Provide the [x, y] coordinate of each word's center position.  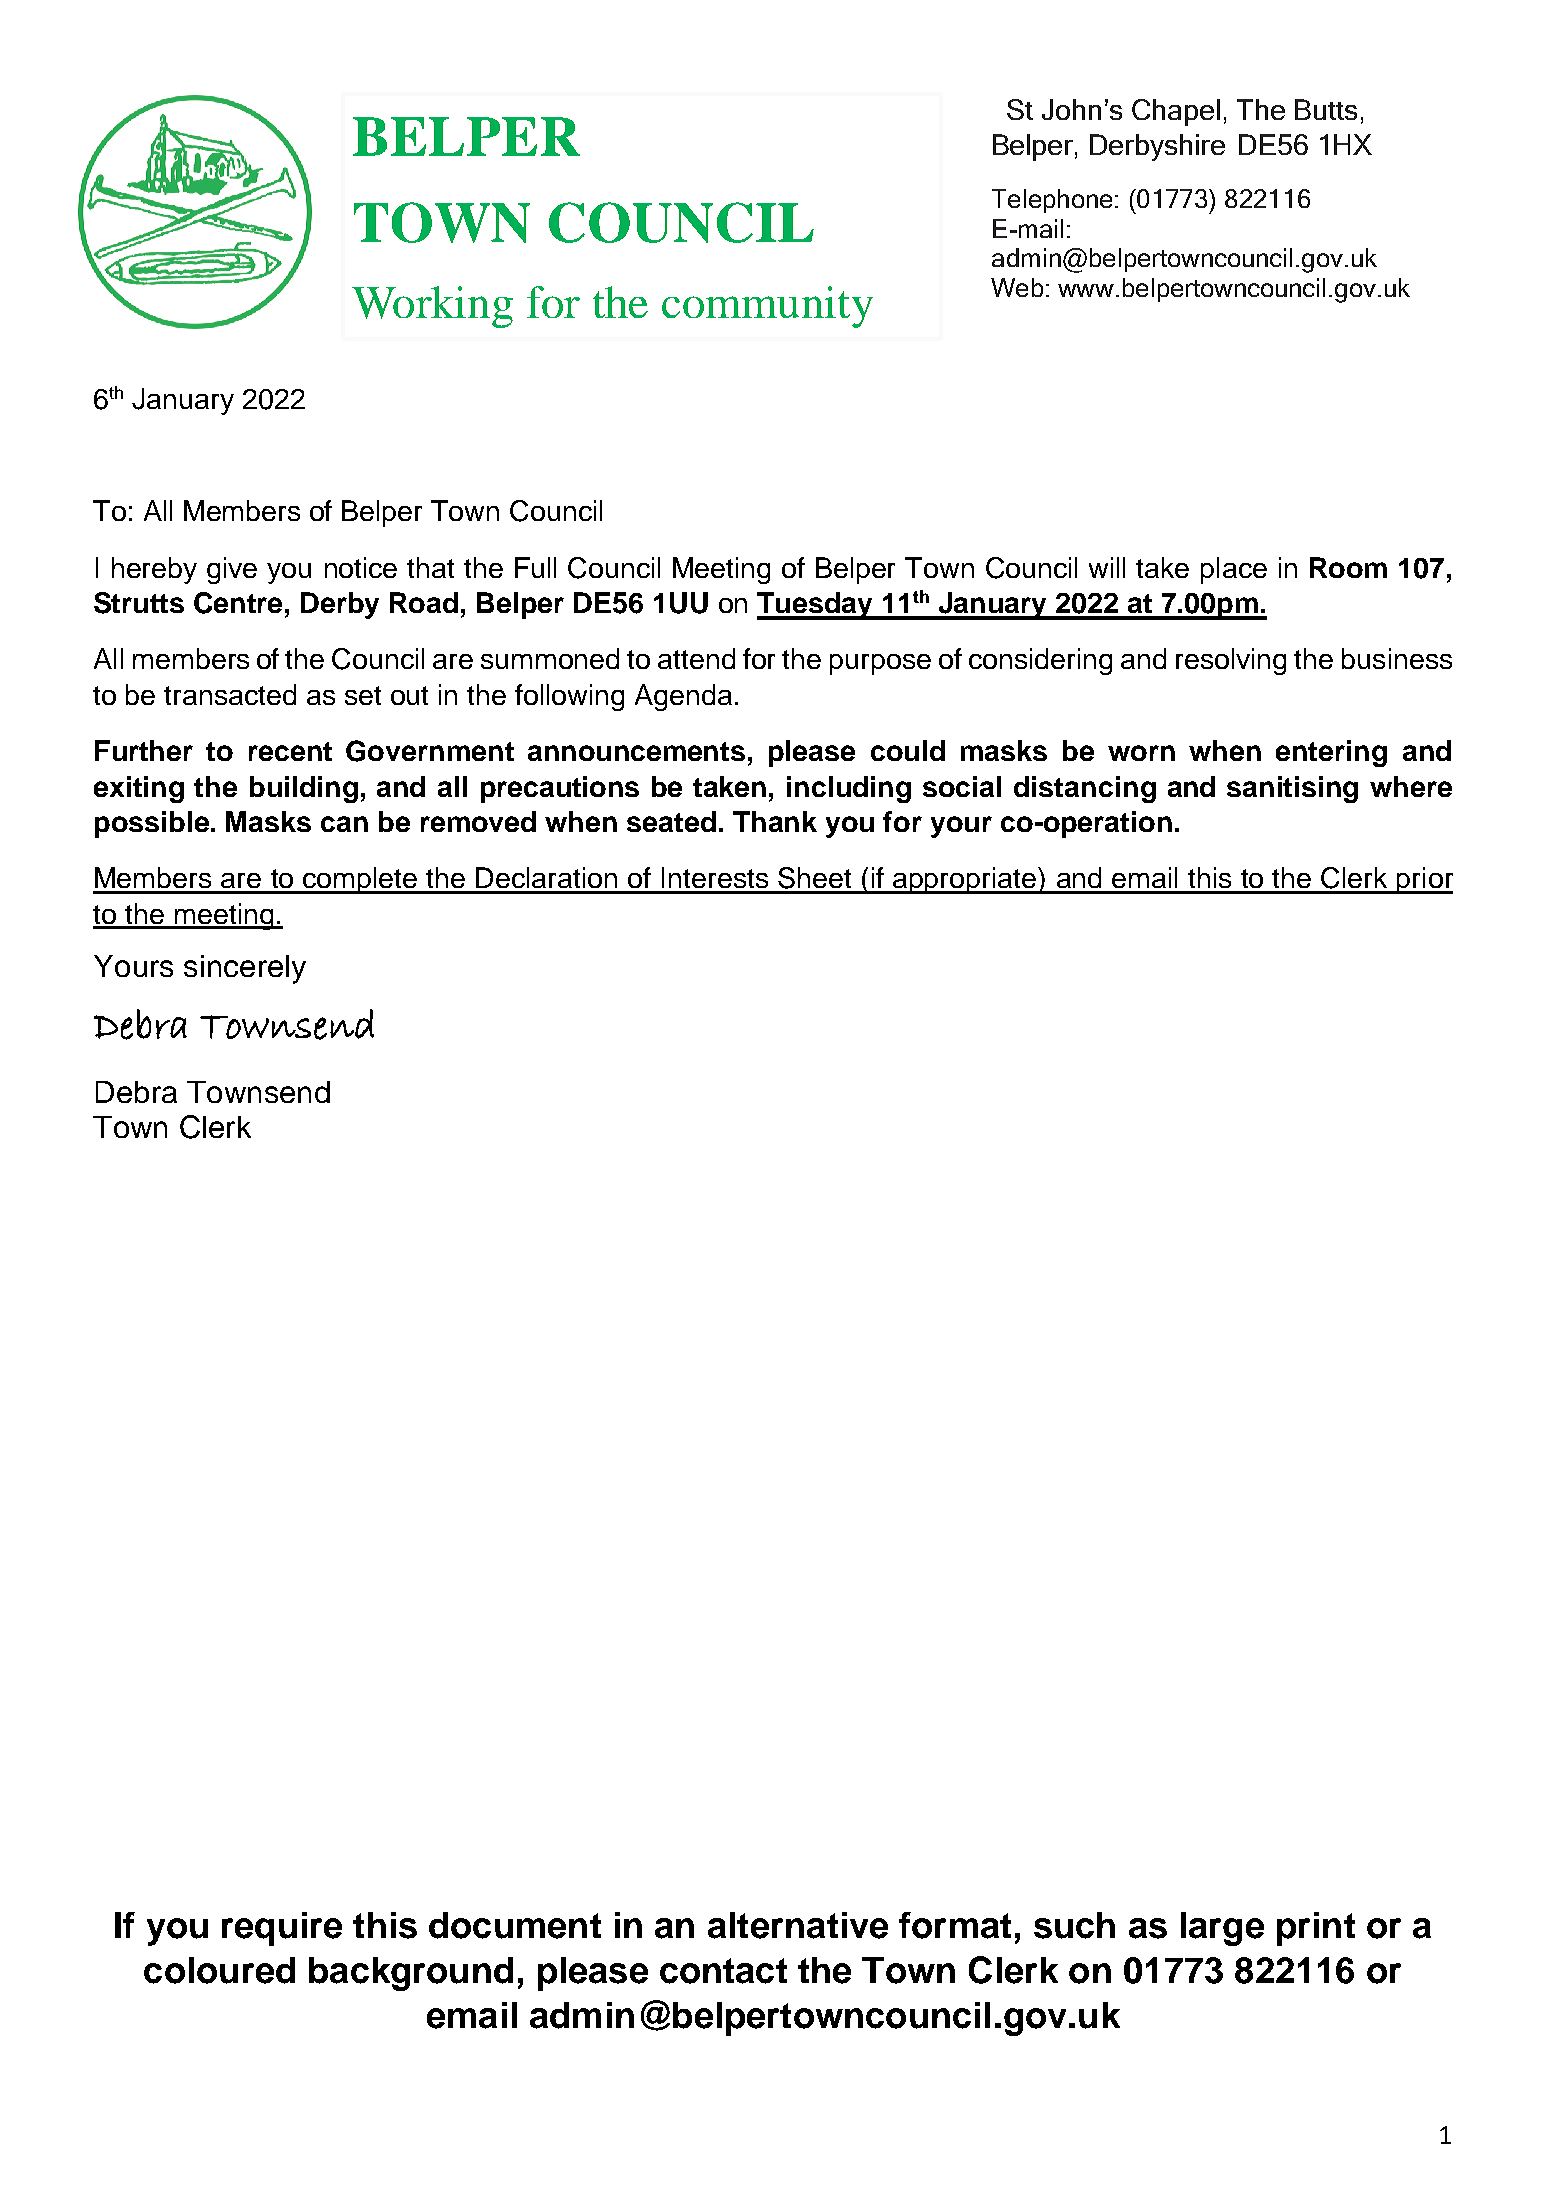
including [849, 789]
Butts [1326, 109]
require [282, 1929]
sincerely [245, 969]
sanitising [1292, 789]
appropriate [964, 880]
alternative [798, 1925]
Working [432, 307]
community [767, 307]
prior [1424, 880]
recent [290, 751]
